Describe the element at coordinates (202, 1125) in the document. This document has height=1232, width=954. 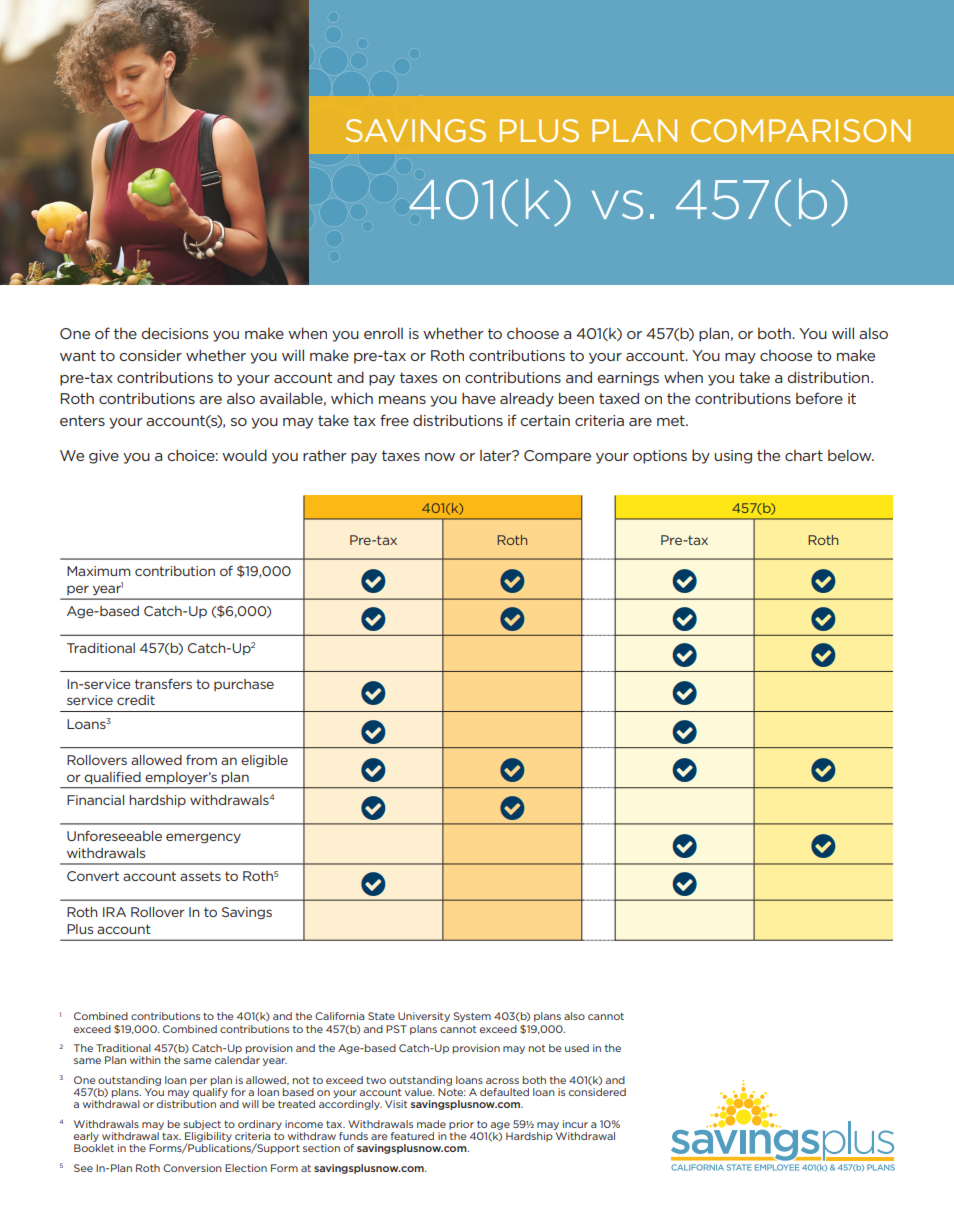
I see `subject` at that location.
